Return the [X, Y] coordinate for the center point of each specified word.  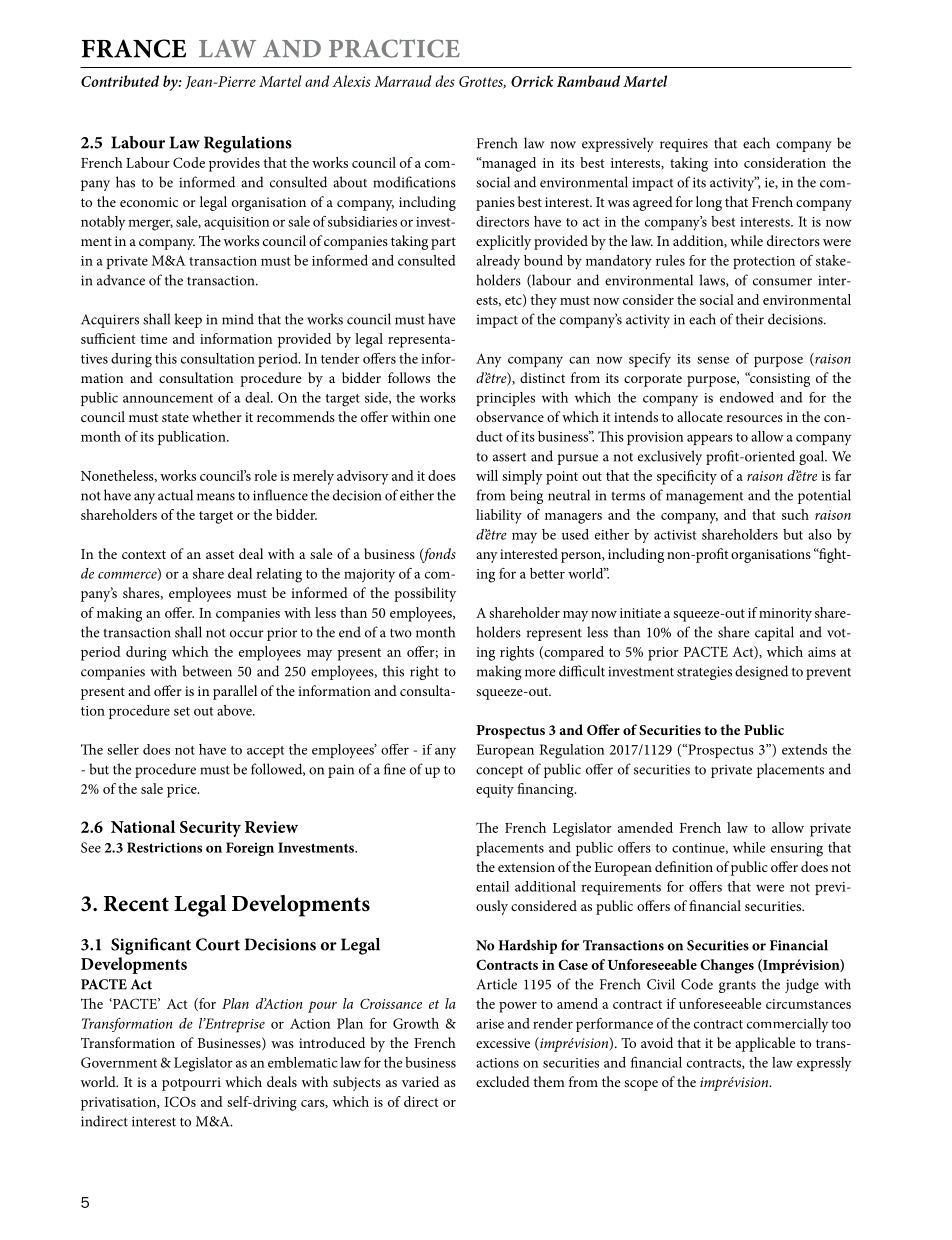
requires [684, 145]
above [235, 710]
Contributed [120, 81]
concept [499, 772]
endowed [747, 397]
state [175, 417]
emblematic [302, 1062]
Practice [394, 48]
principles [505, 399]
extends [804, 749]
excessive [503, 1043]
